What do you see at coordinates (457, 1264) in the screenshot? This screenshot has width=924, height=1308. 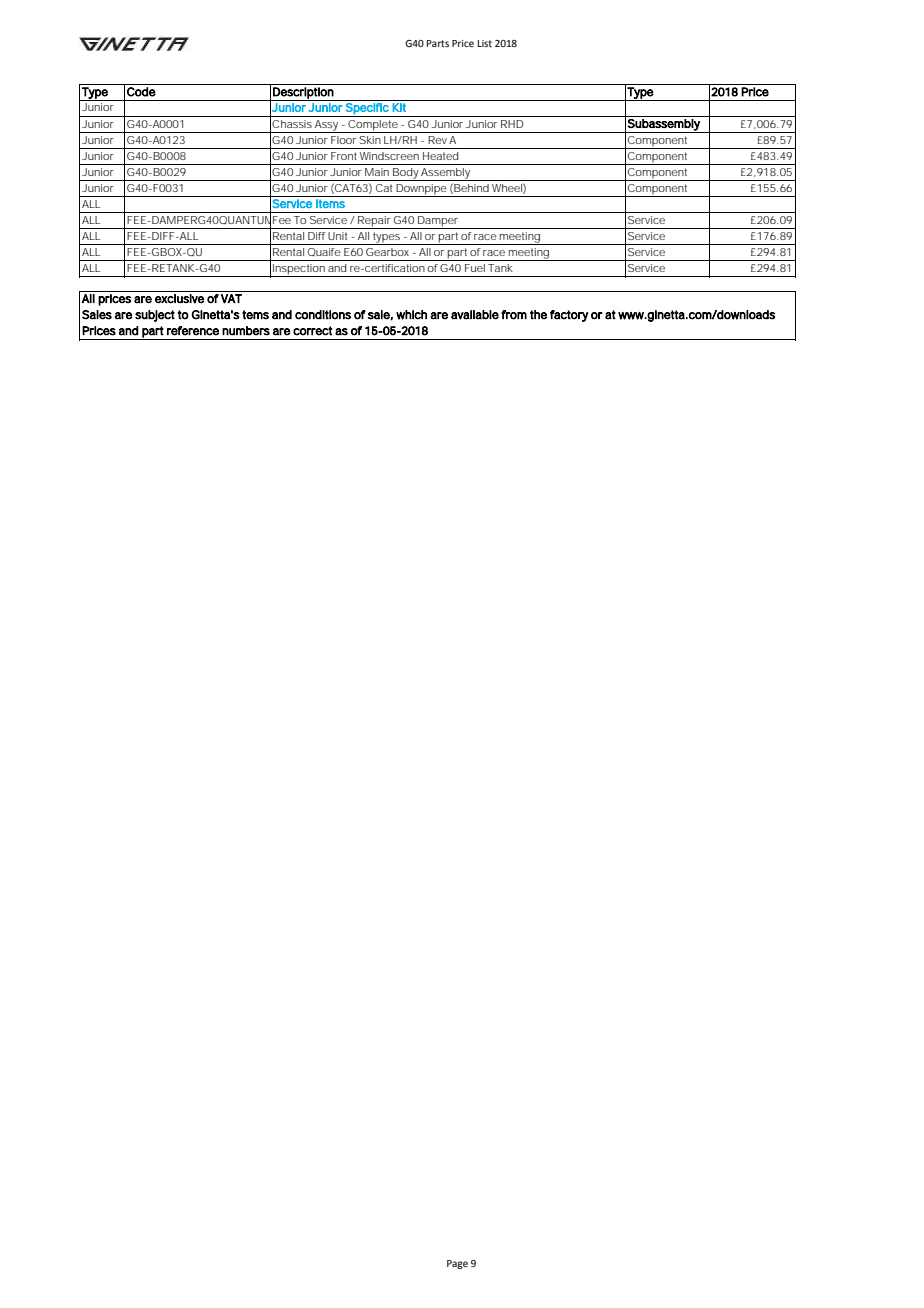 I see `Page` at bounding box center [457, 1264].
